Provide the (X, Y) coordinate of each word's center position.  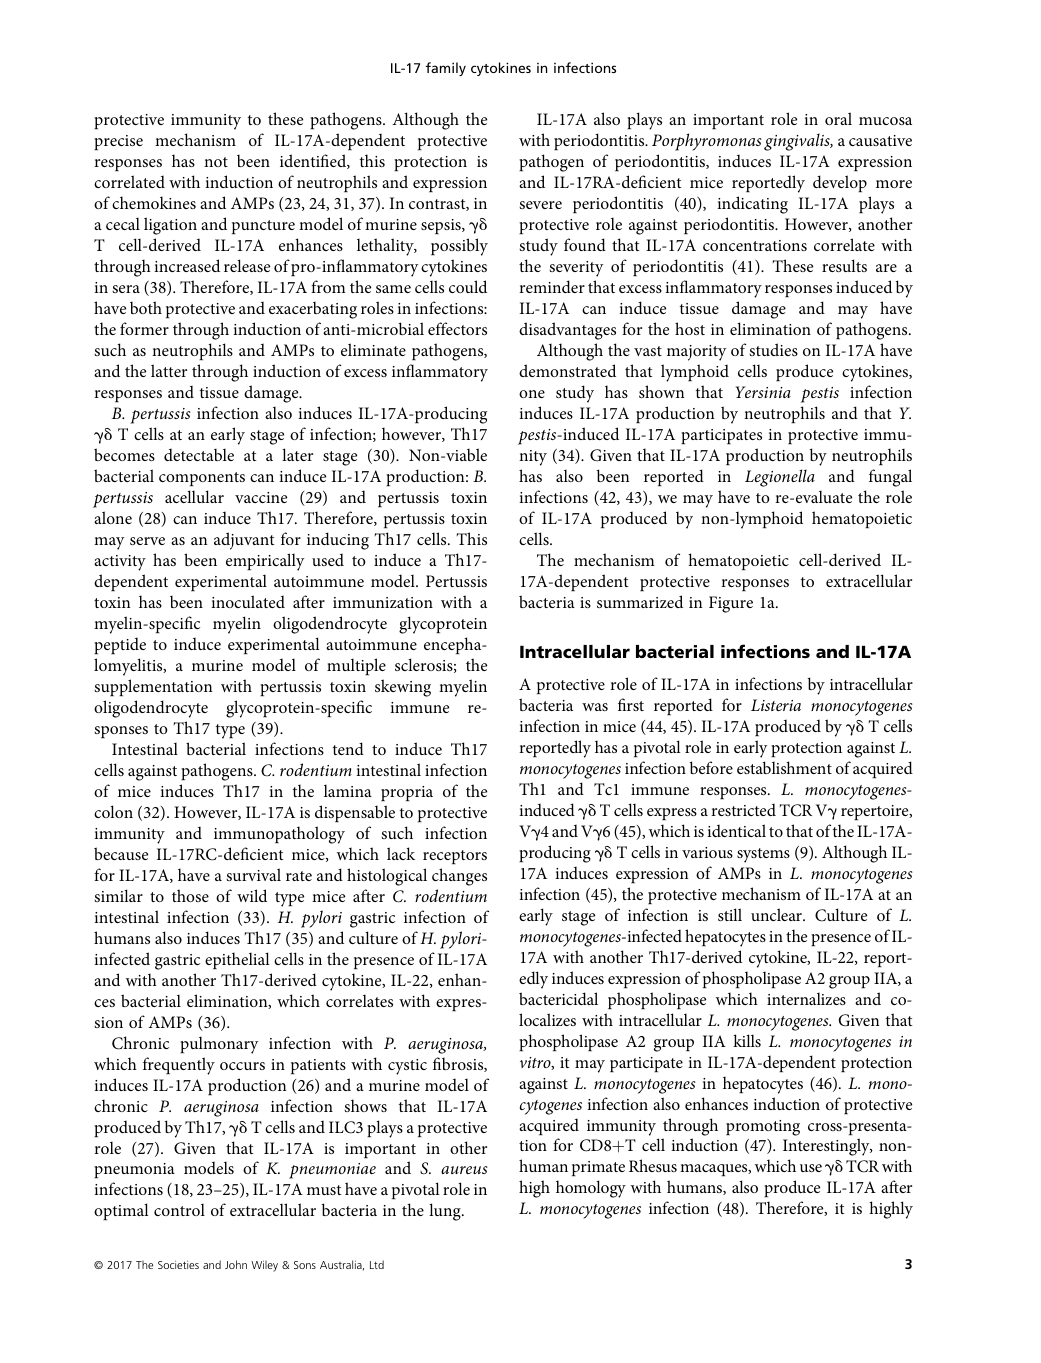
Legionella (780, 478)
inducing (338, 541)
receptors (455, 857)
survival (253, 874)
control (179, 1210)
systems (763, 855)
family (446, 69)
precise (118, 142)
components (202, 479)
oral (838, 118)
